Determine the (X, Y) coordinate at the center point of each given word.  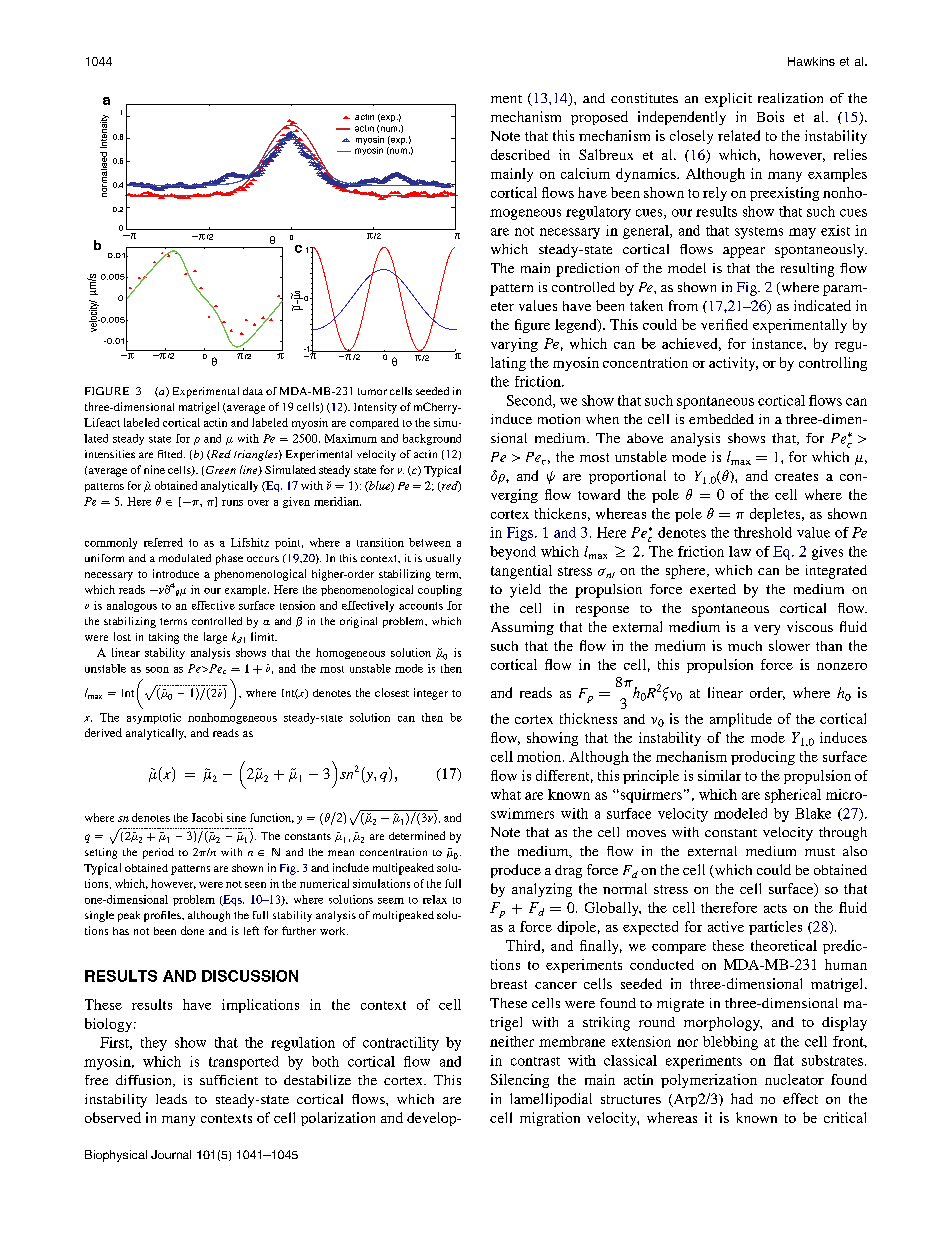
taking (164, 638)
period (158, 853)
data (253, 391)
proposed (599, 118)
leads (171, 1099)
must (820, 852)
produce (516, 871)
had (742, 1098)
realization (790, 98)
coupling (440, 590)
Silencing (520, 1081)
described (520, 154)
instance (778, 343)
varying (514, 345)
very (767, 630)
